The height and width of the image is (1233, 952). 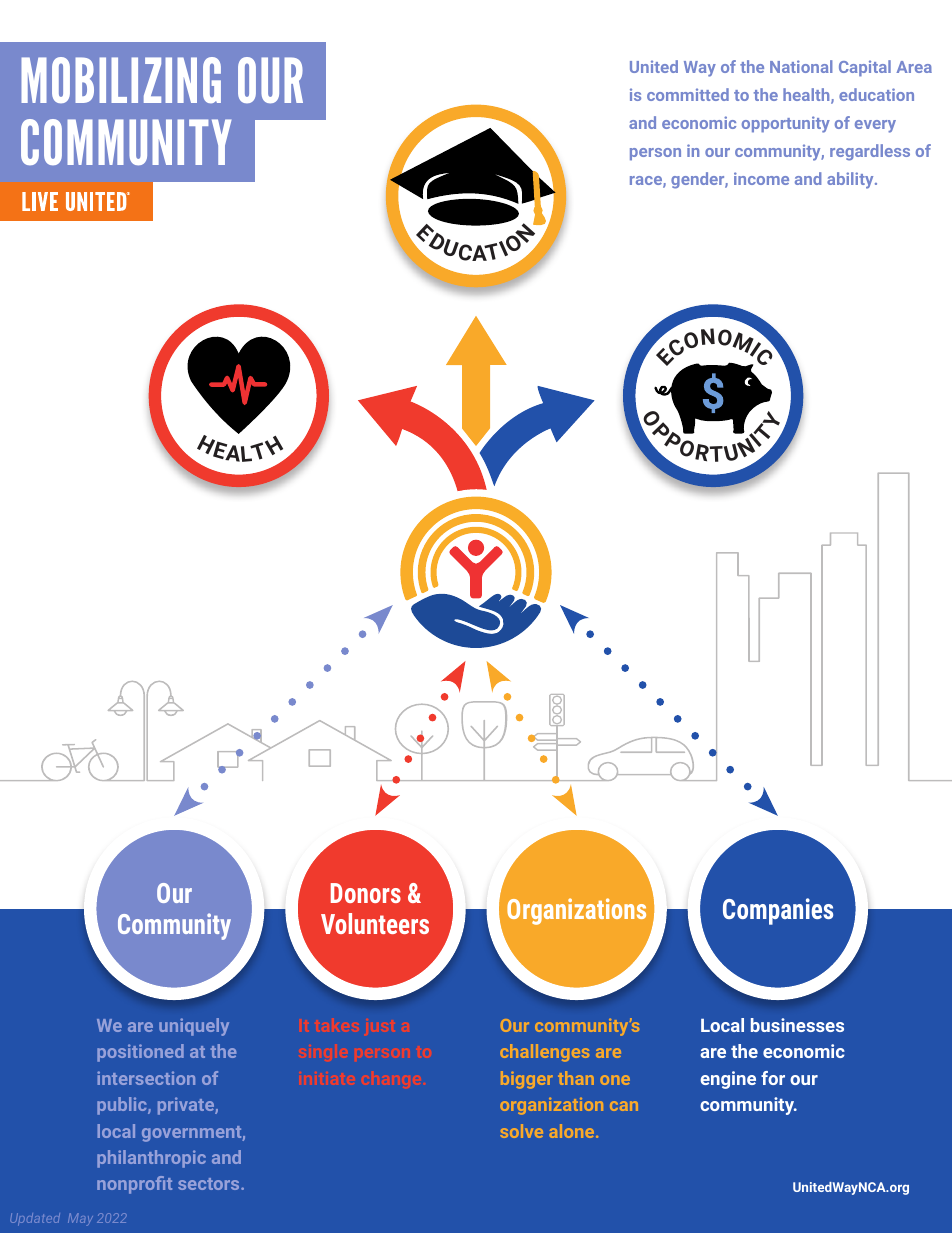 I want to click on nonprofit, so click(x=134, y=1185).
